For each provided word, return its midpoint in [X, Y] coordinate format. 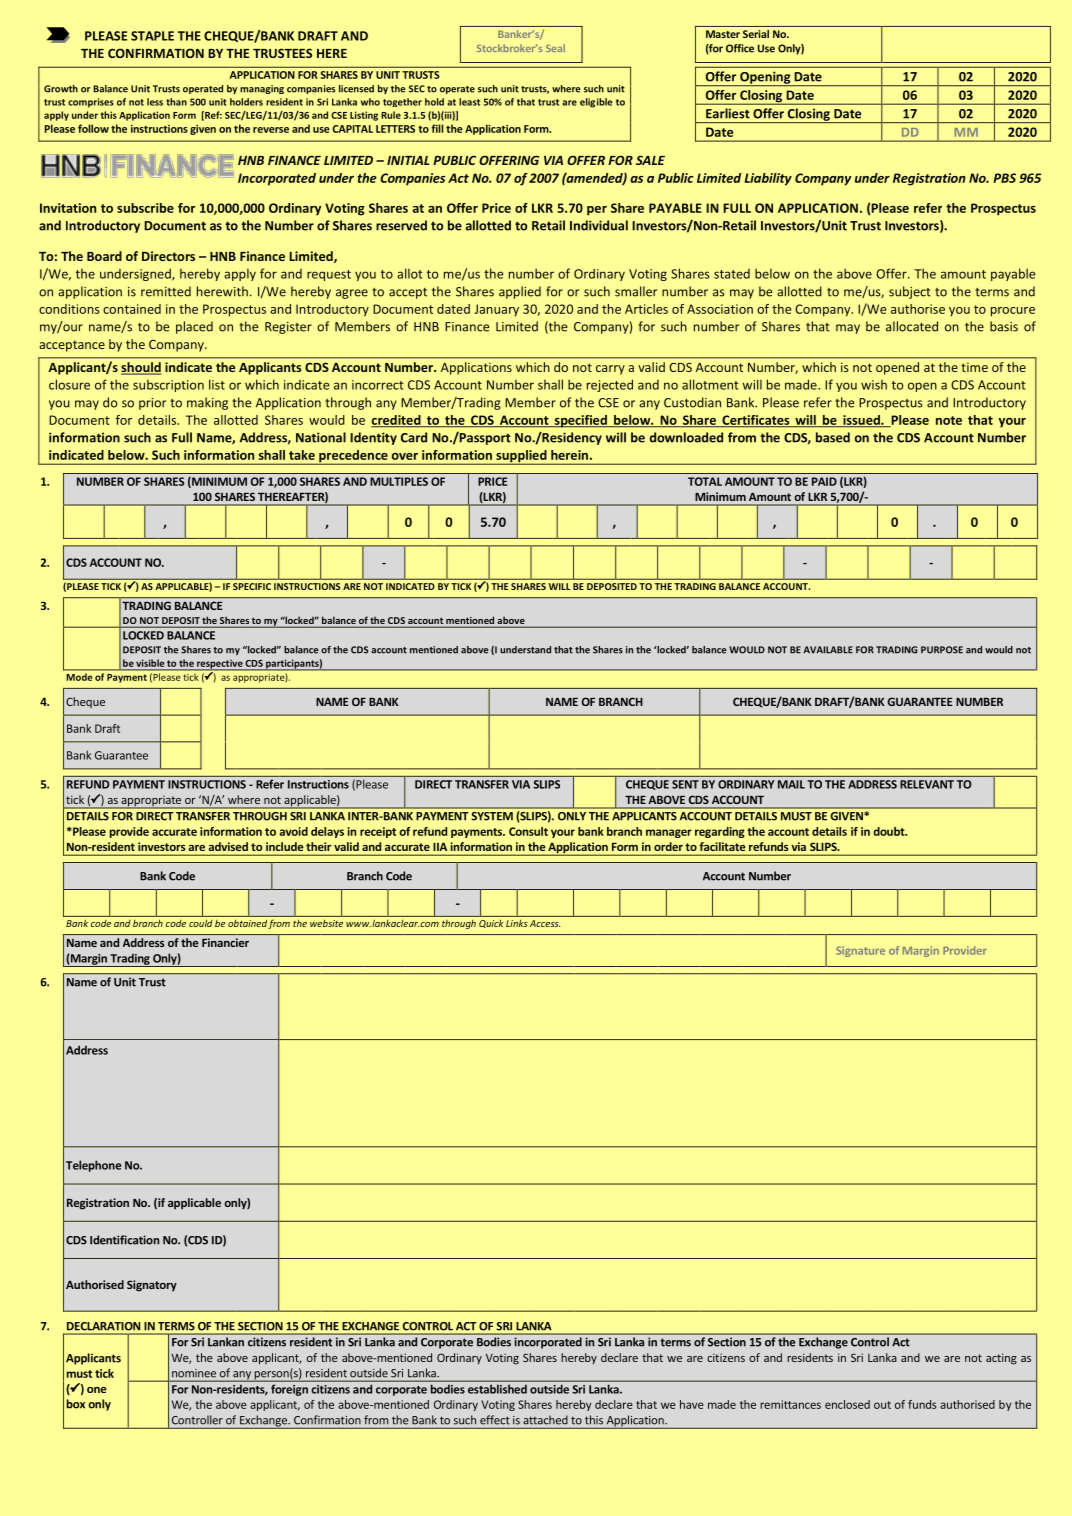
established [497, 1389]
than [176, 102]
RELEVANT [927, 784]
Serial [756, 34]
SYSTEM [492, 816]
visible [150, 663]
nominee [194, 1373]
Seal [555, 48]
